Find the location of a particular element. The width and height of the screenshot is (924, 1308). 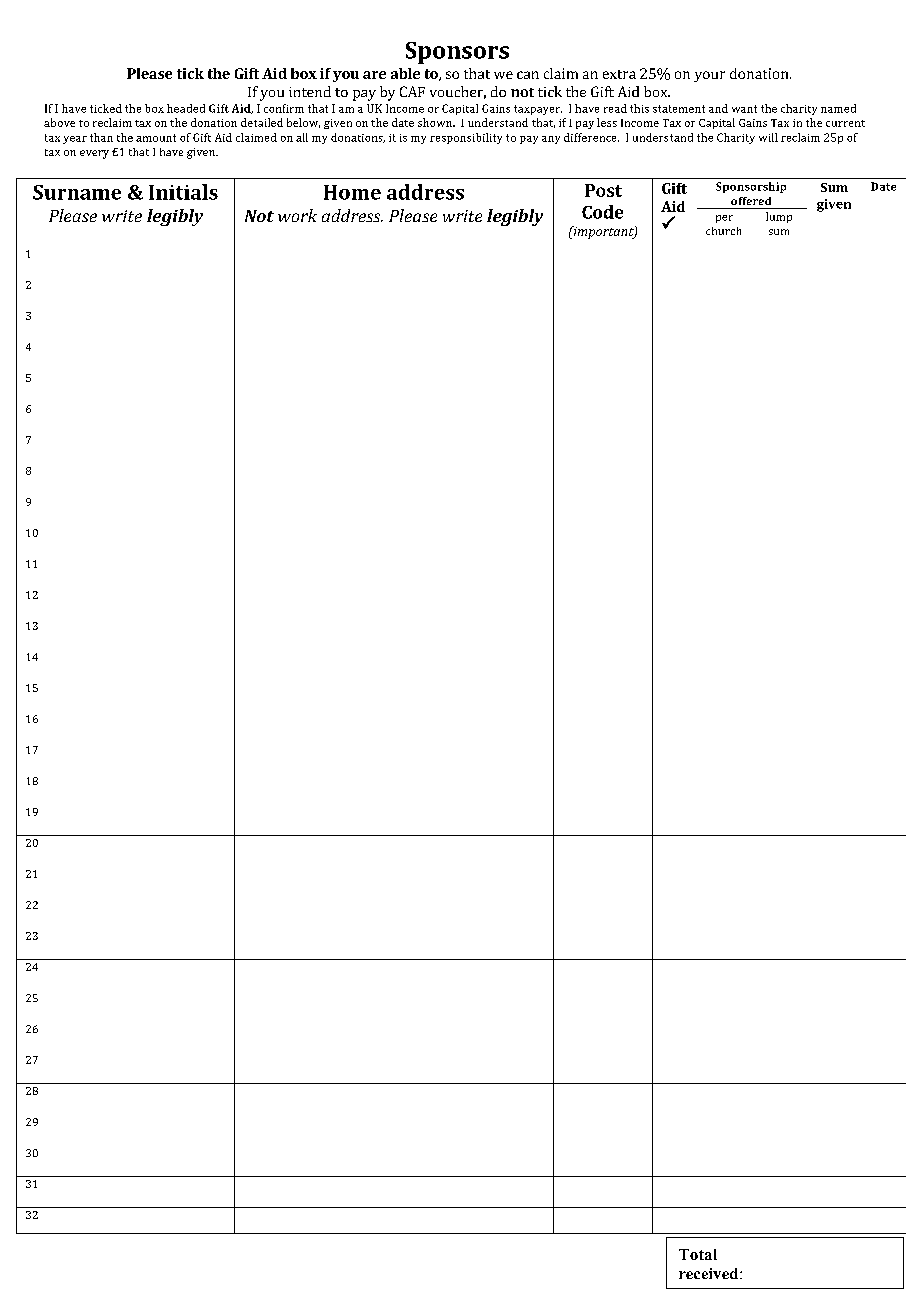

per is located at coordinates (724, 219).
